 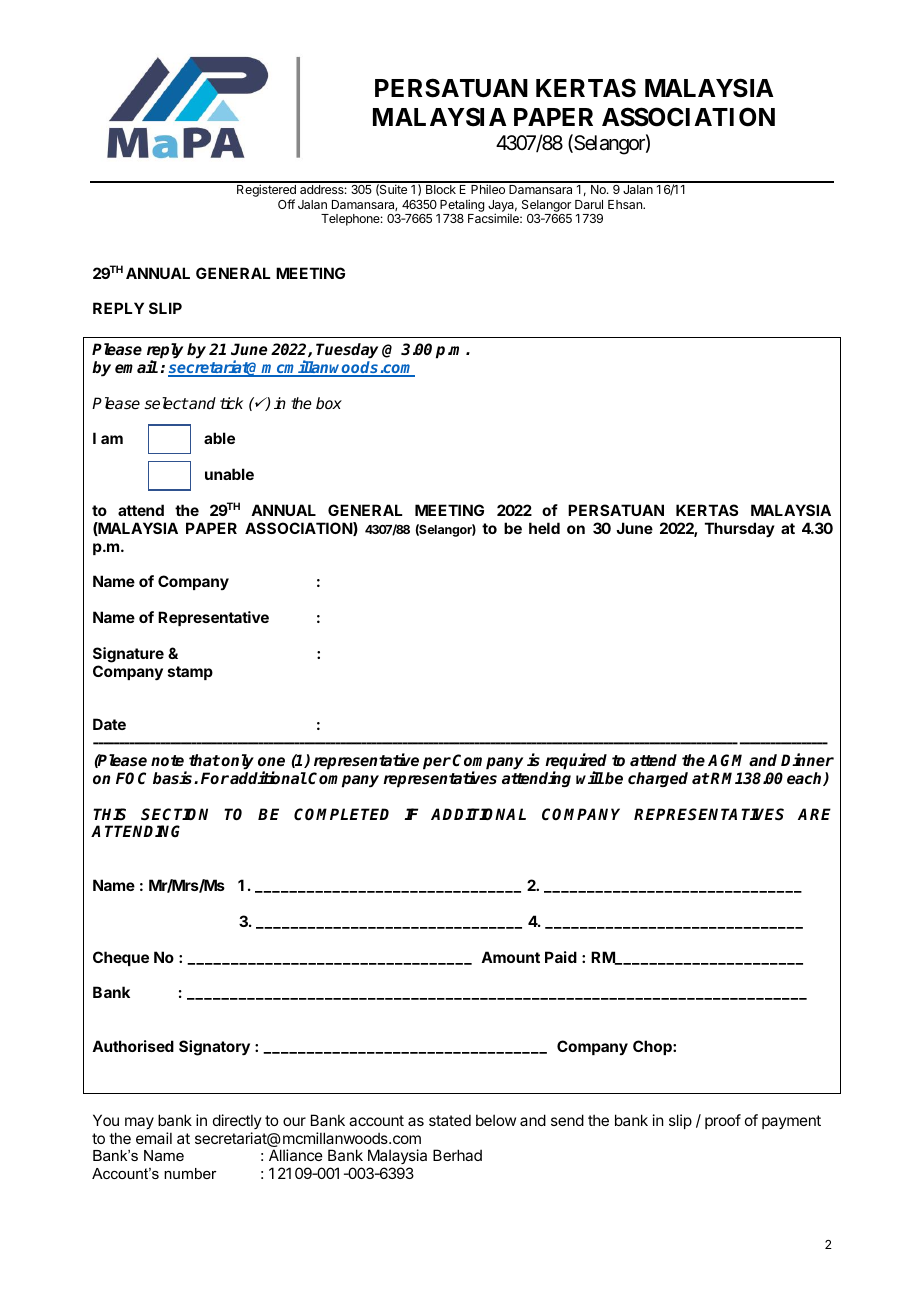 What do you see at coordinates (286, 204) in the screenshot?
I see `Off` at bounding box center [286, 204].
